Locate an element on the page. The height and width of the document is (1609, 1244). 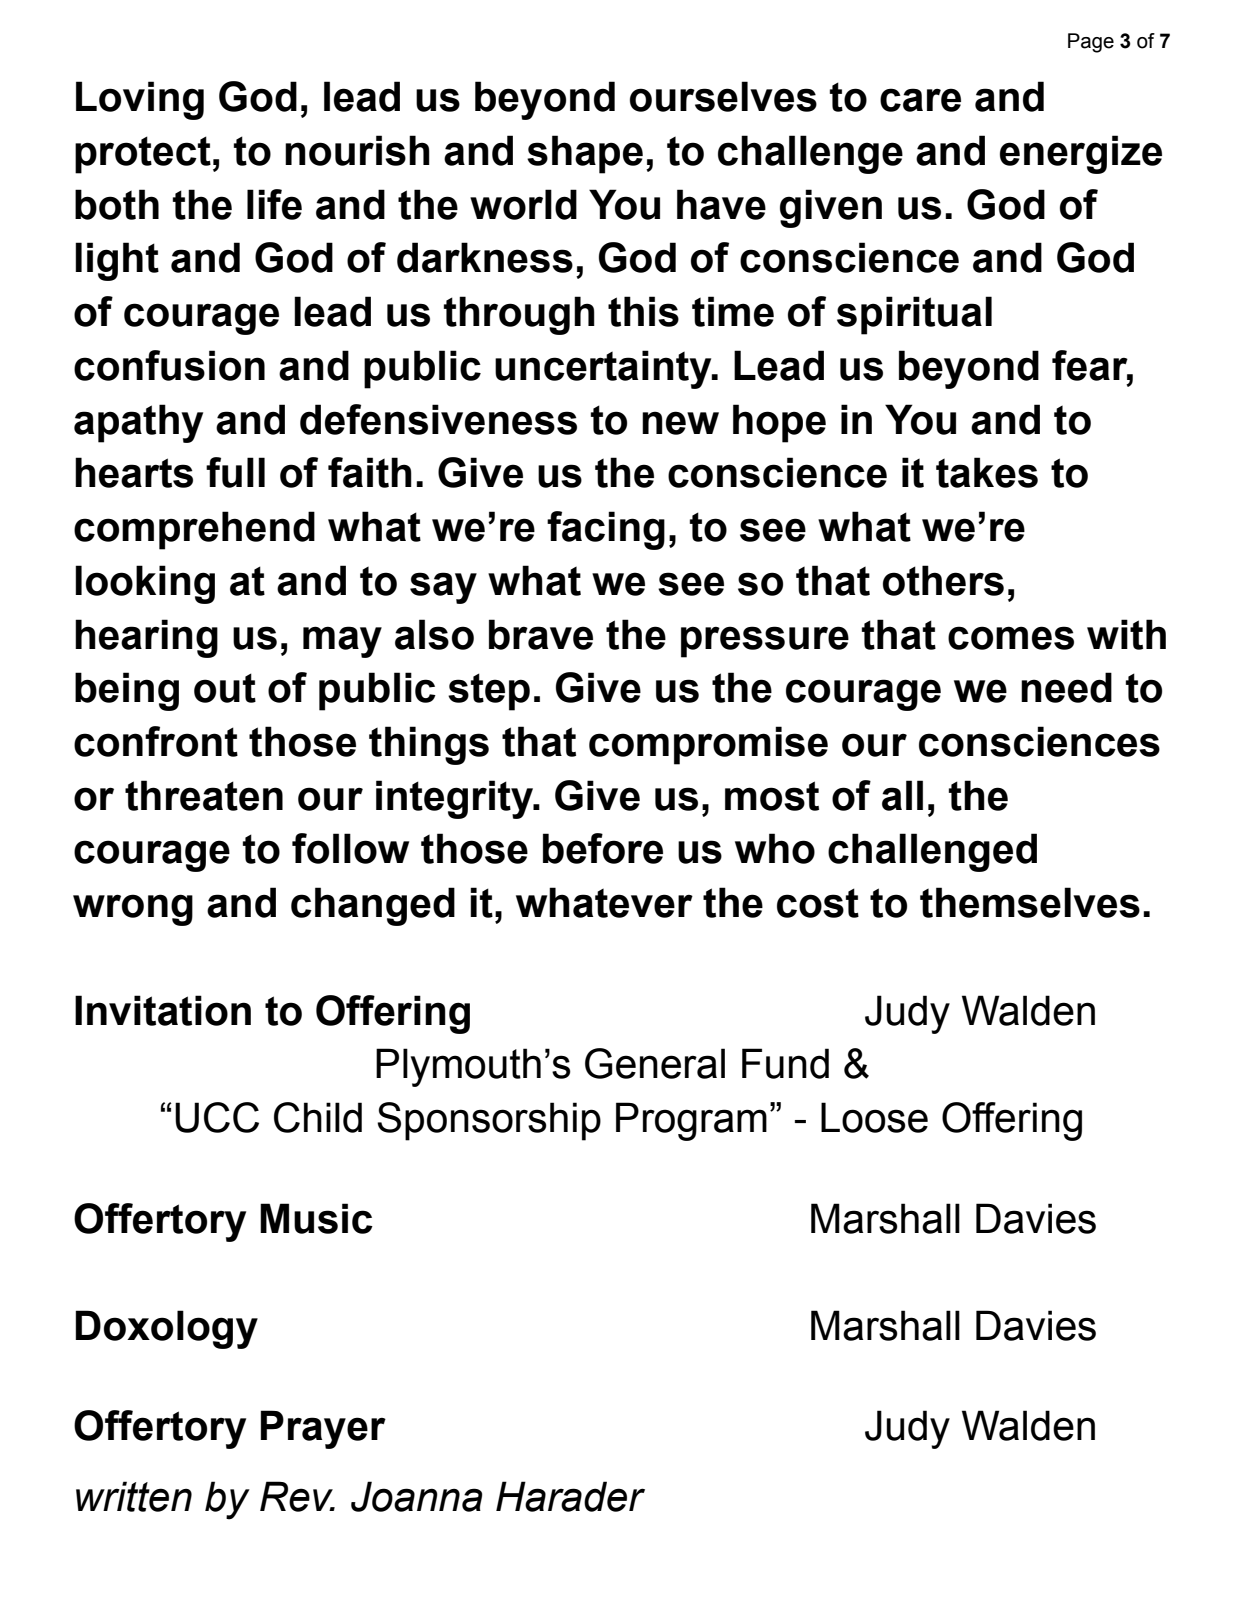
UCC is located at coordinates (217, 1117).
